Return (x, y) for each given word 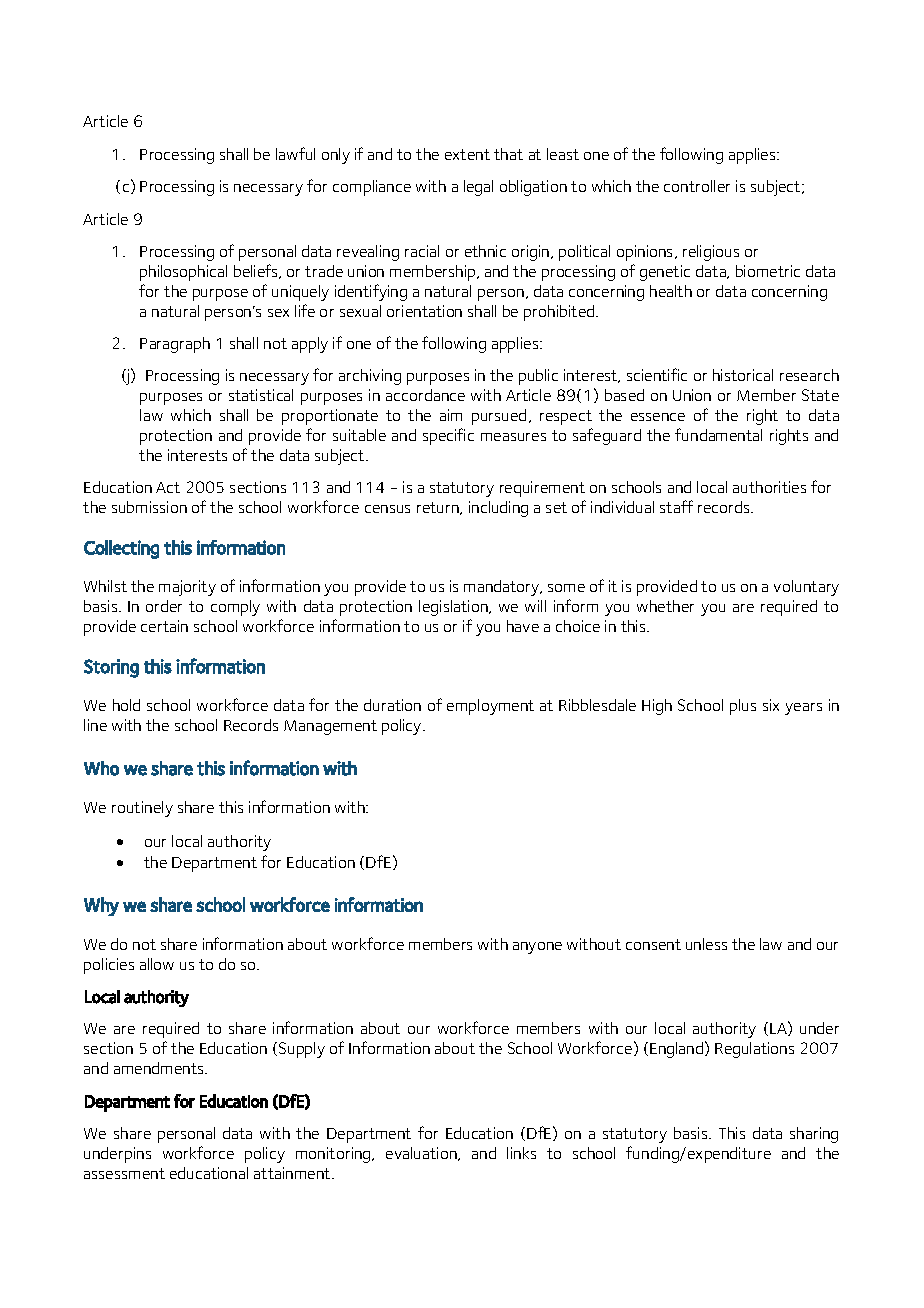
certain (164, 626)
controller (697, 186)
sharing (814, 1135)
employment (490, 707)
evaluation (422, 1154)
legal (478, 188)
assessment (124, 1173)
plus (743, 707)
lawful (295, 153)
